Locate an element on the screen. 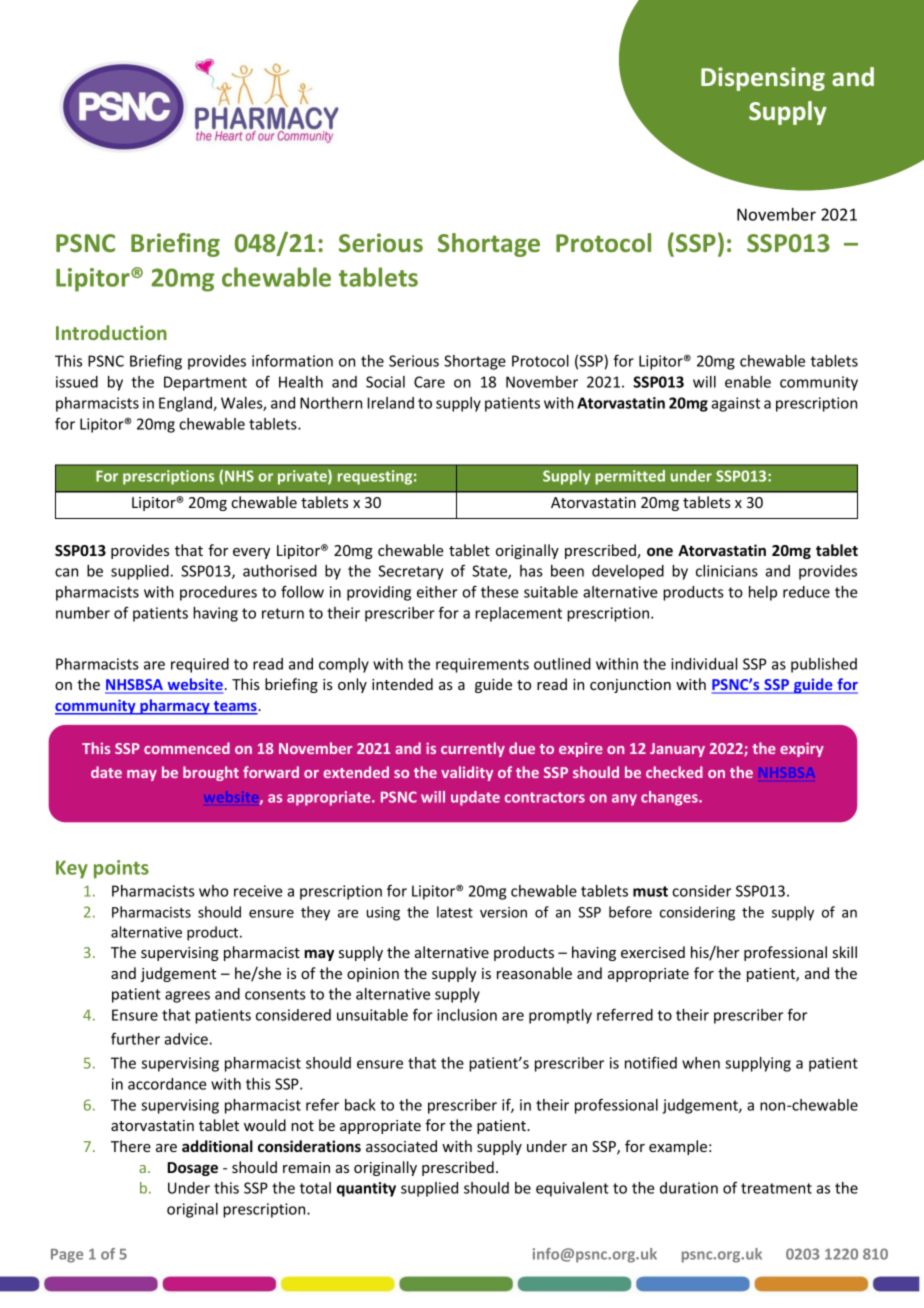  Introduction is located at coordinates (111, 332).
